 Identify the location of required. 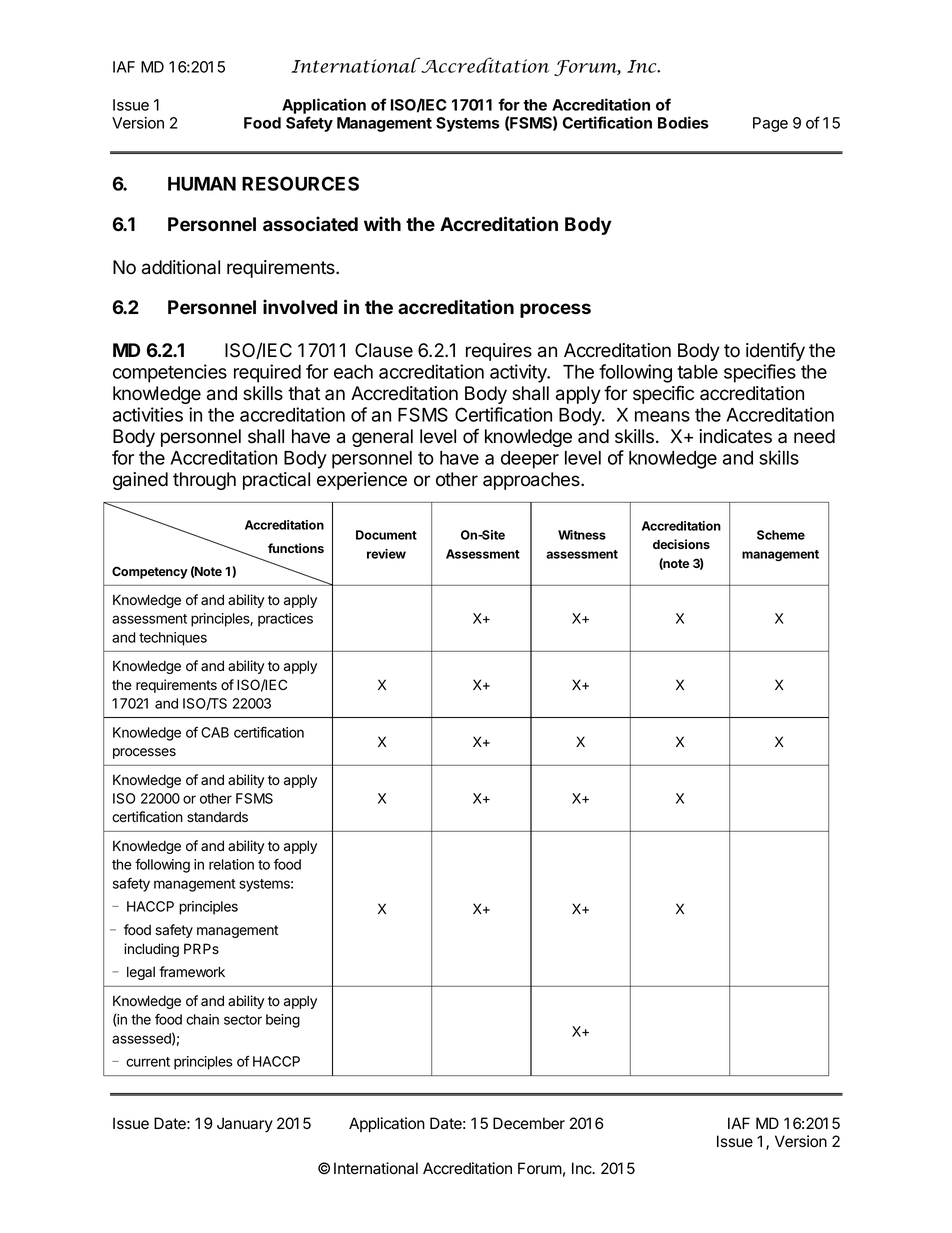
(267, 373).
